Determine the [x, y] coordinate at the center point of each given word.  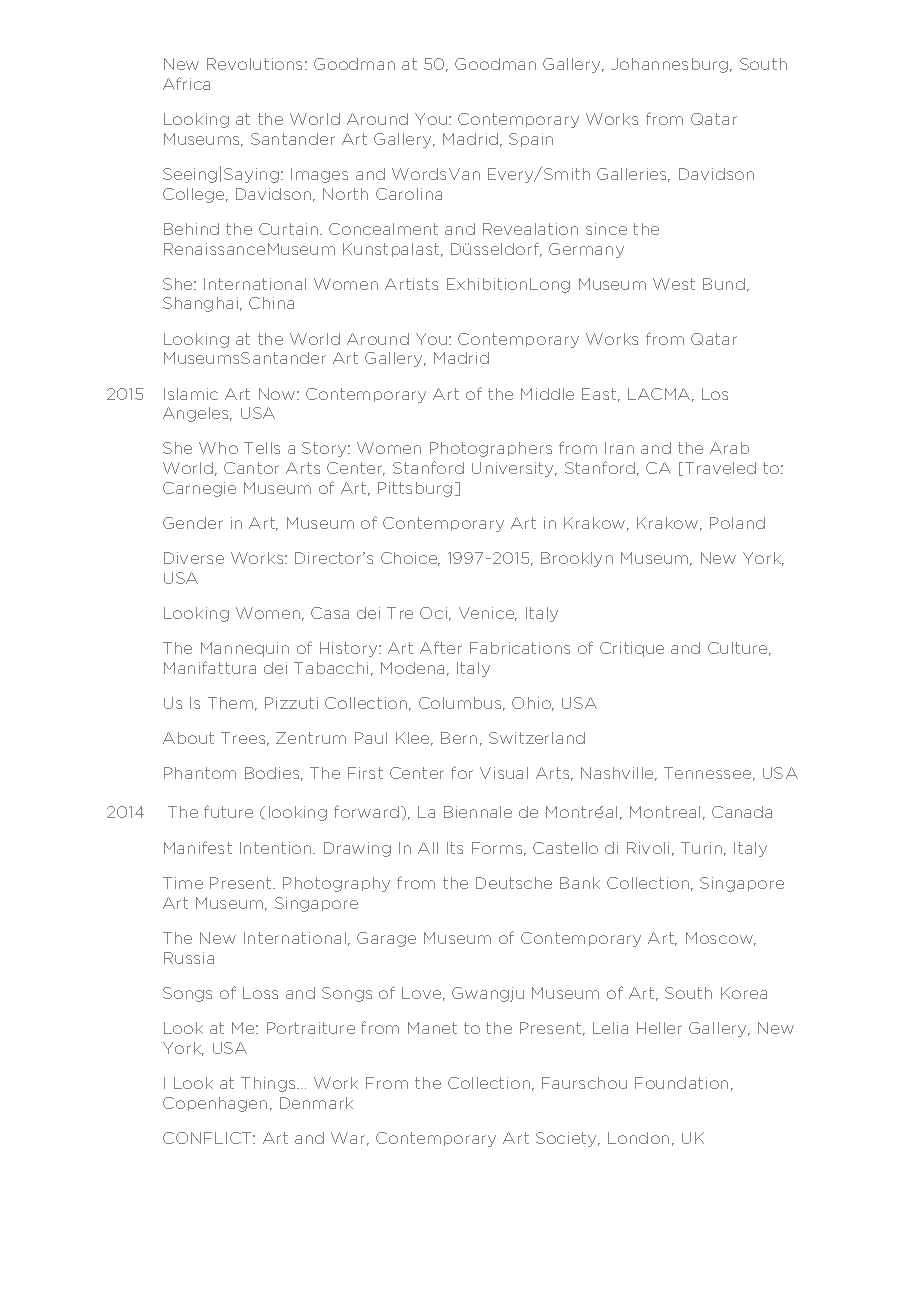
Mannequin [245, 649]
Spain [531, 140]
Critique [632, 649]
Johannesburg [671, 65]
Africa [186, 83]
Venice [488, 614]
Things [269, 1084]
